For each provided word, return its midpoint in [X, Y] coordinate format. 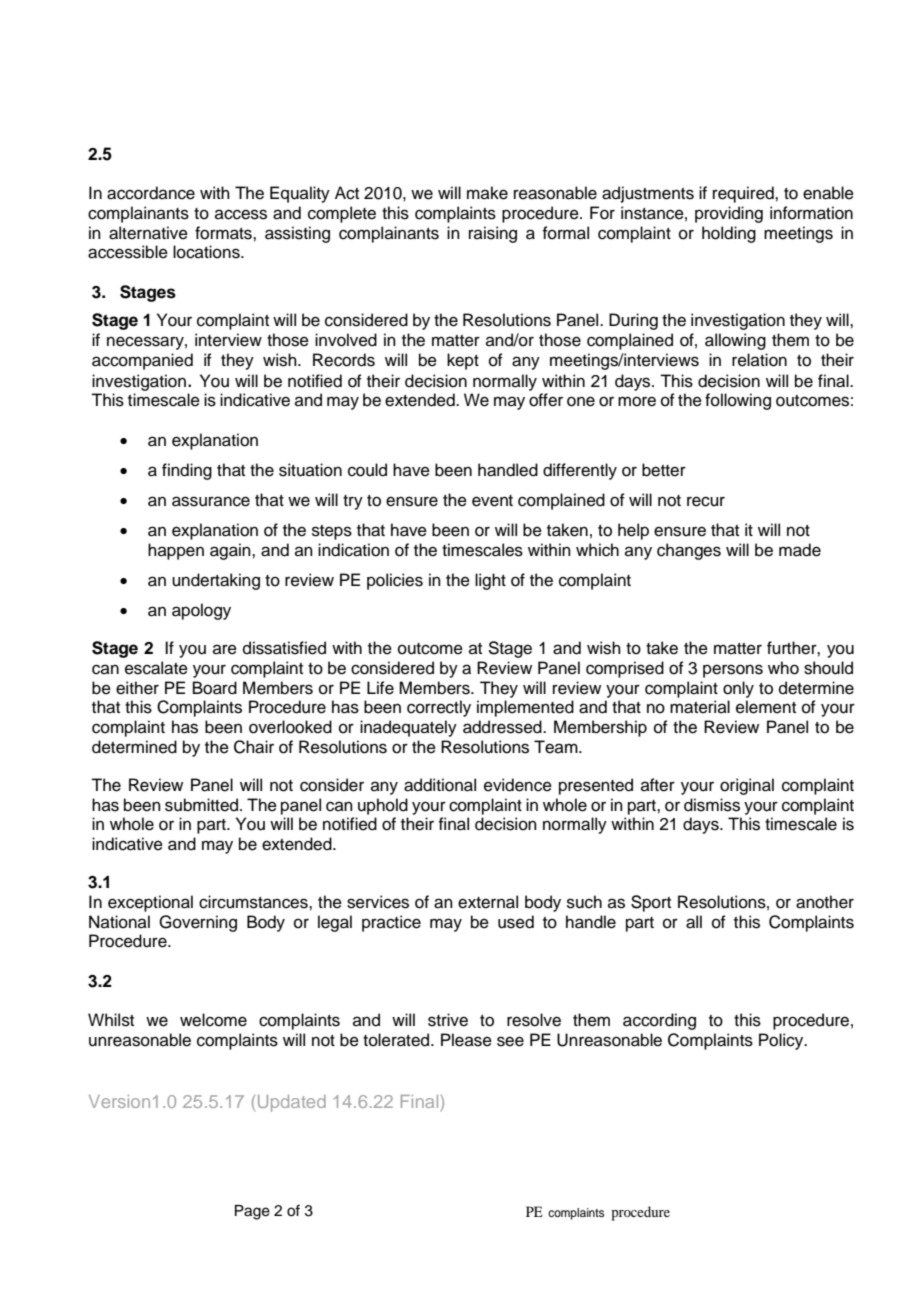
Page [252, 1212]
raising [493, 234]
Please [466, 1040]
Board [215, 688]
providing [729, 214]
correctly [439, 708]
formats [224, 233]
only [738, 689]
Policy [782, 1041]
